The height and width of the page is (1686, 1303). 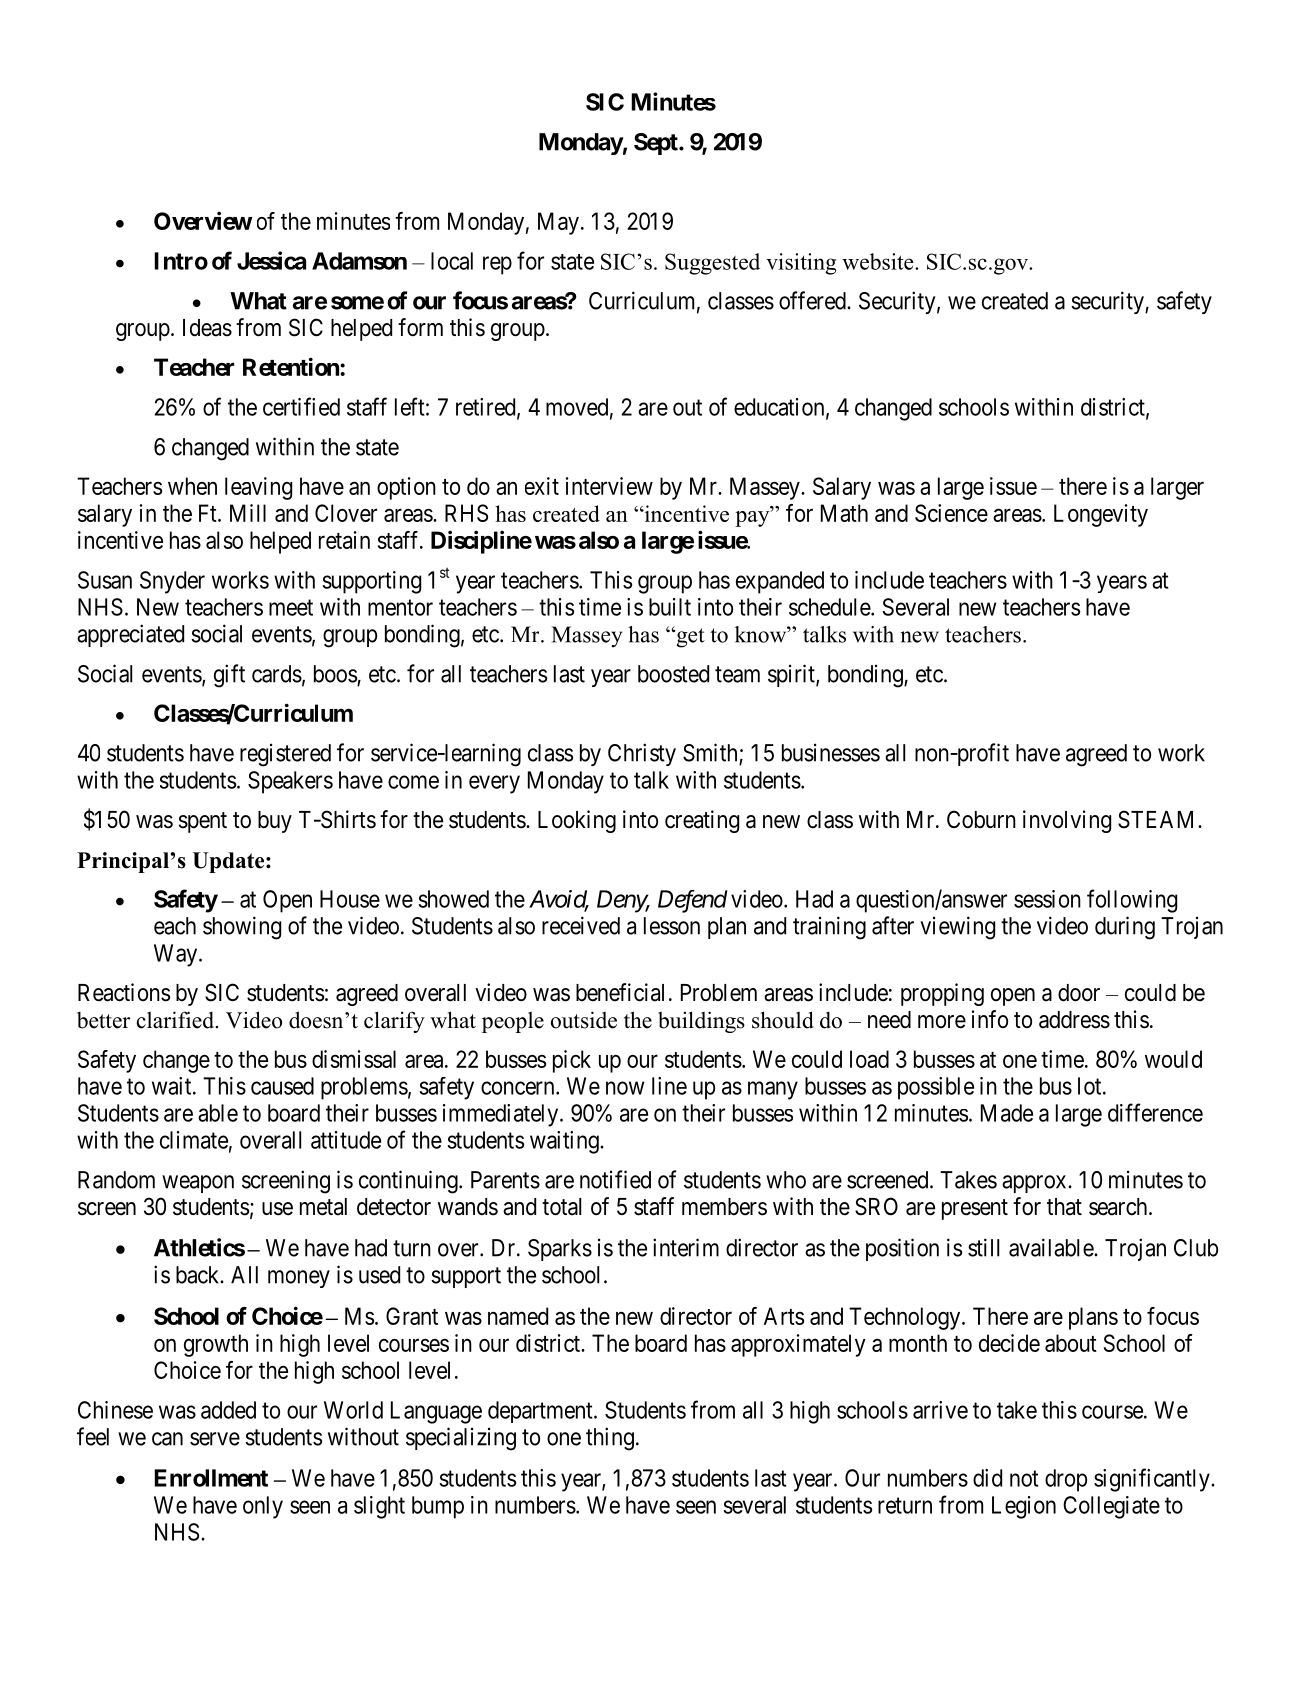 What do you see at coordinates (248, 513) in the page?
I see `Mill` at bounding box center [248, 513].
